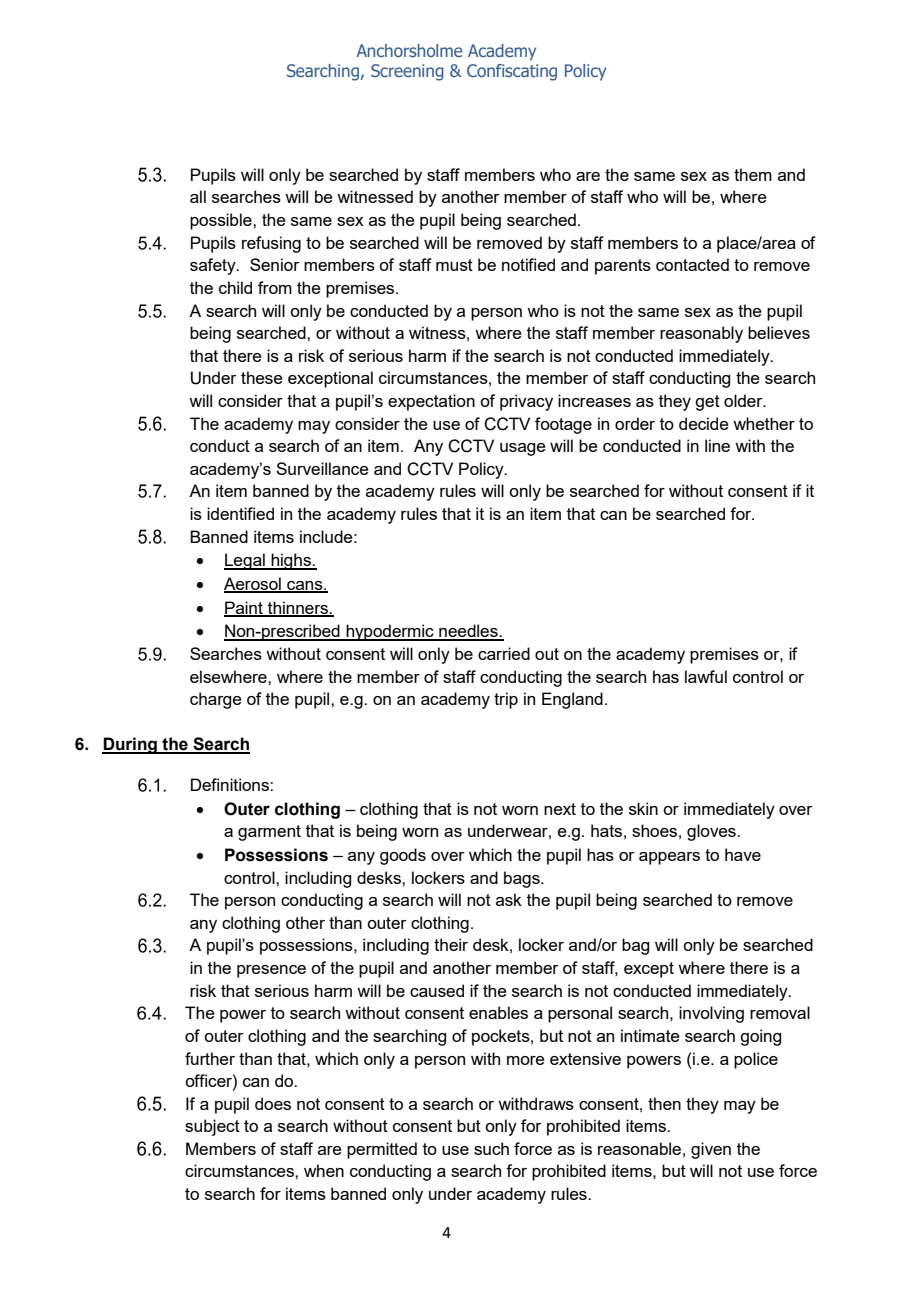 The image size is (924, 1308). Describe the element at coordinates (231, 784) in the image. I see `Definitions` at that location.
